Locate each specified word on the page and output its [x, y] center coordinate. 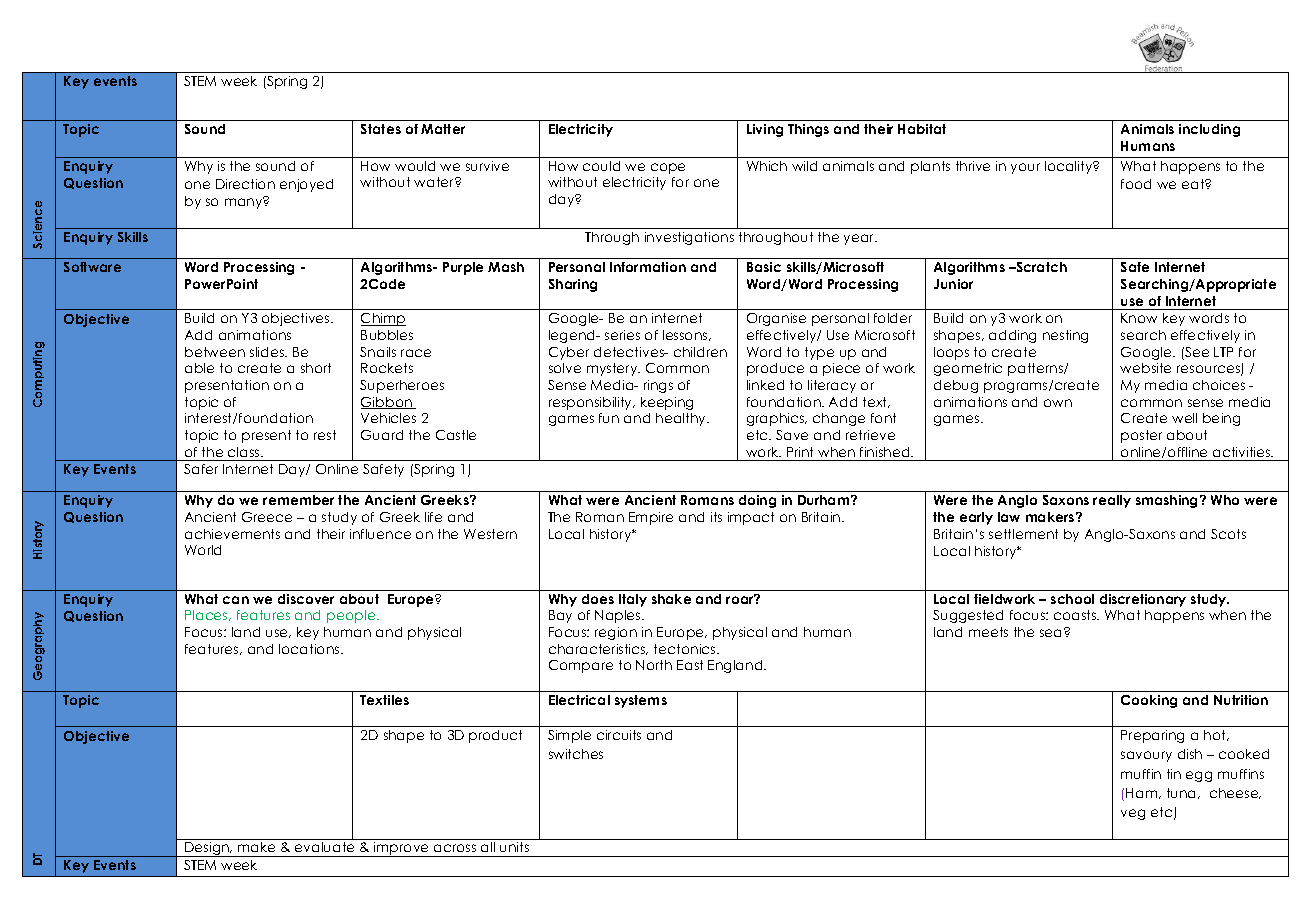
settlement [1023, 534]
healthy [682, 419]
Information [648, 267]
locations [310, 649]
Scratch [1040, 267]
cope [668, 168]
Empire [651, 518]
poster [1141, 436]
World [203, 550]
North [654, 665]
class [245, 452]
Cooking [1149, 701]
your [1025, 168]
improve [402, 849]
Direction [245, 184]
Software [92, 267]
